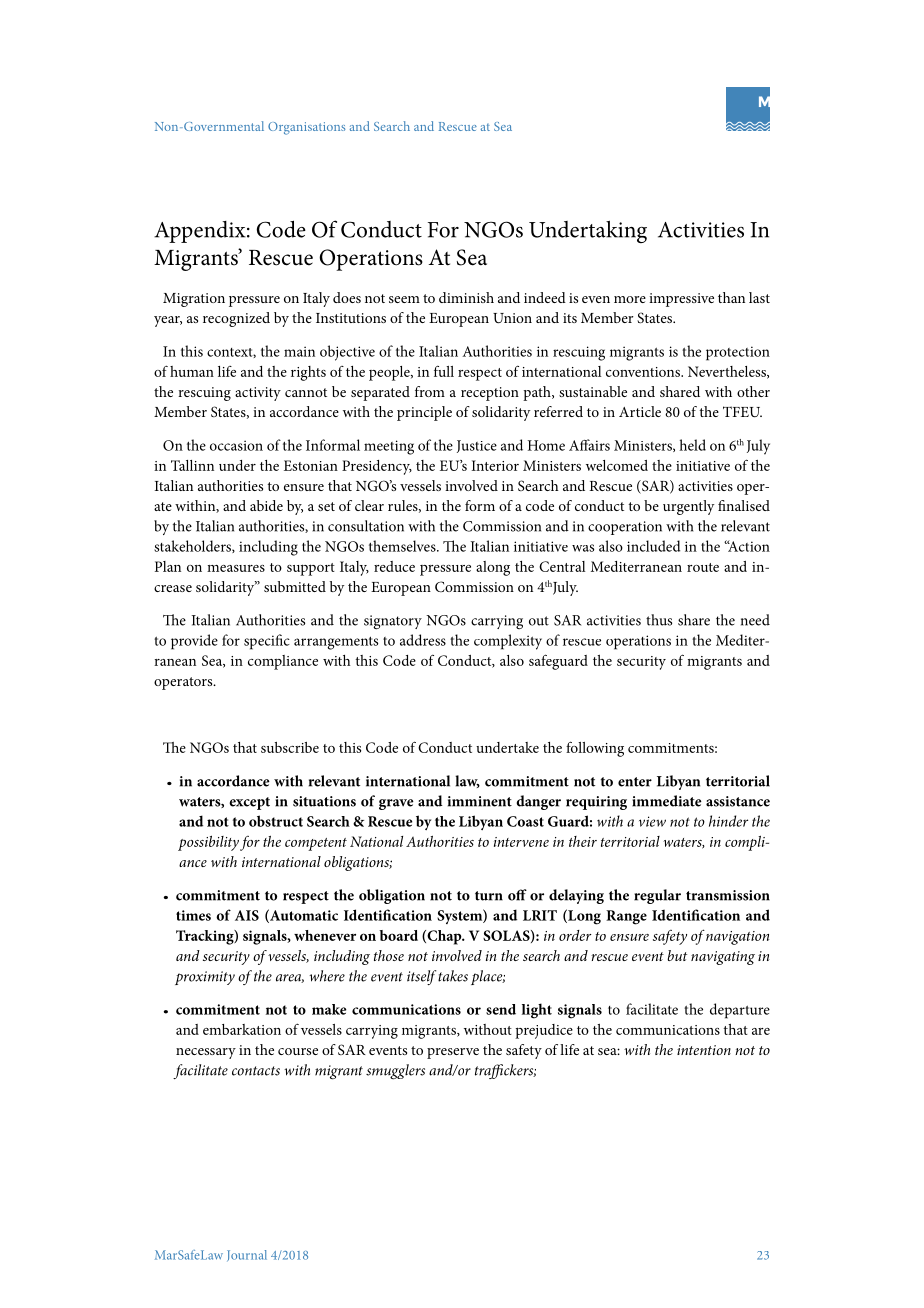 Image resolution: width=924 pixels, height=1308 pixels. Describe the element at coordinates (677, 955) in the screenshot. I see `but` at that location.
